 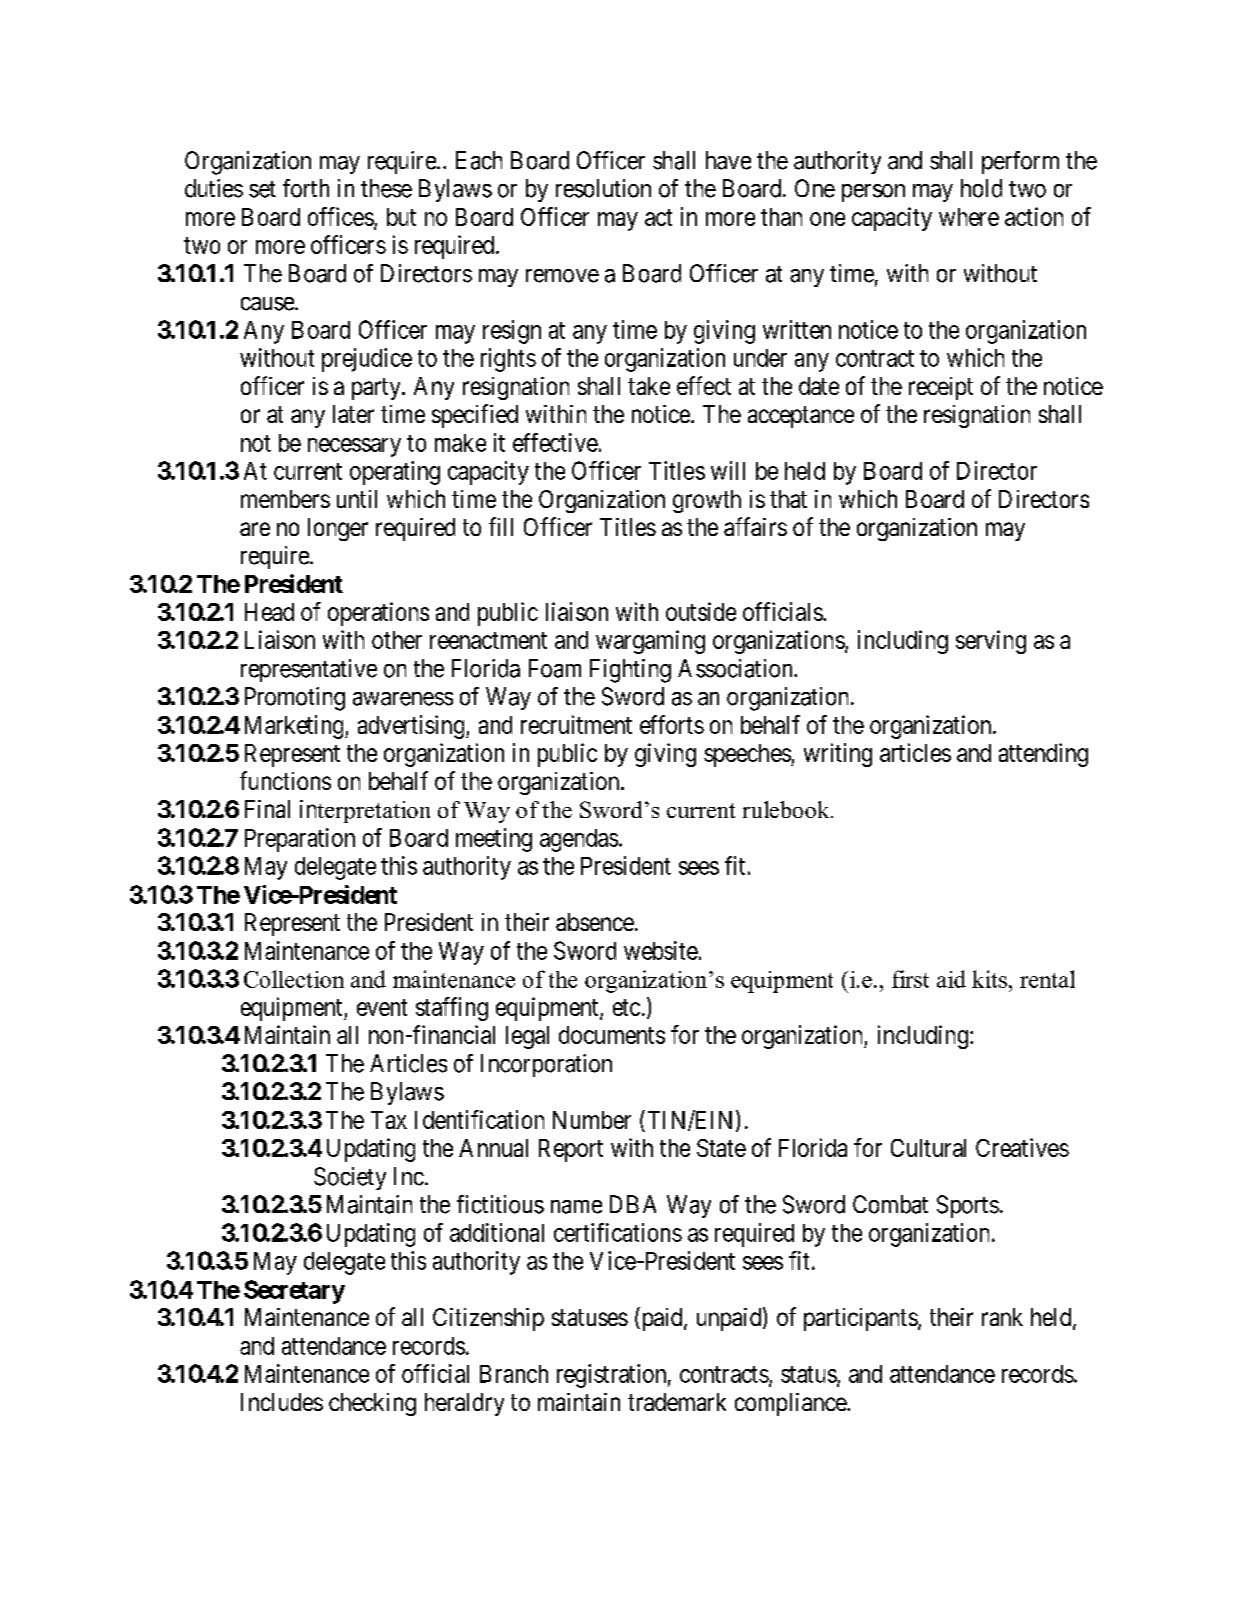 What do you see at coordinates (1043, 755) in the document?
I see `attending` at bounding box center [1043, 755].
